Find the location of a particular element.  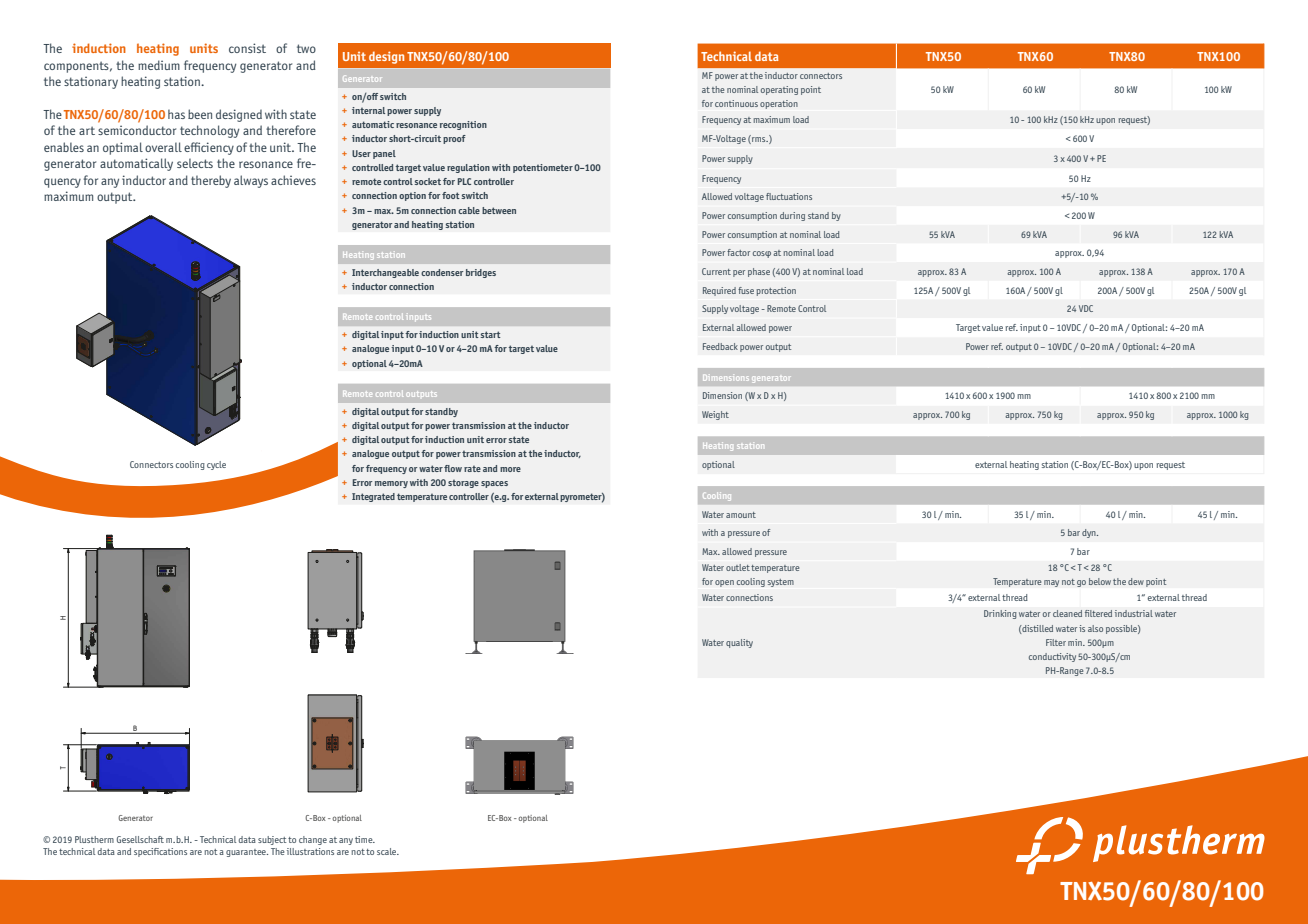

dyn is located at coordinates (1090, 533).
